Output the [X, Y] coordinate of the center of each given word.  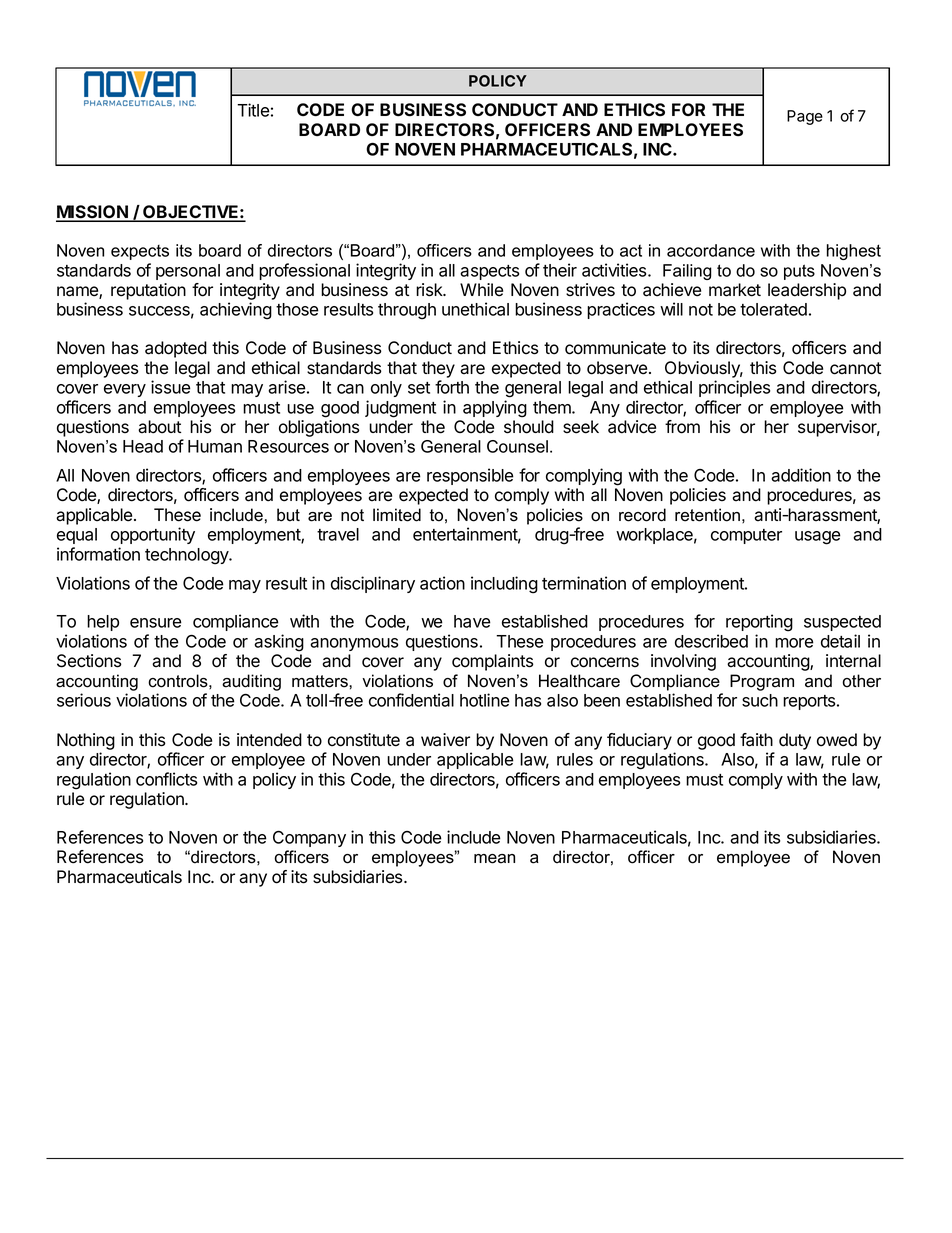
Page [805, 117]
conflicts [166, 779]
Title [253, 110]
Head [143, 446]
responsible [470, 476]
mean [494, 859]
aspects [489, 272]
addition [801, 475]
